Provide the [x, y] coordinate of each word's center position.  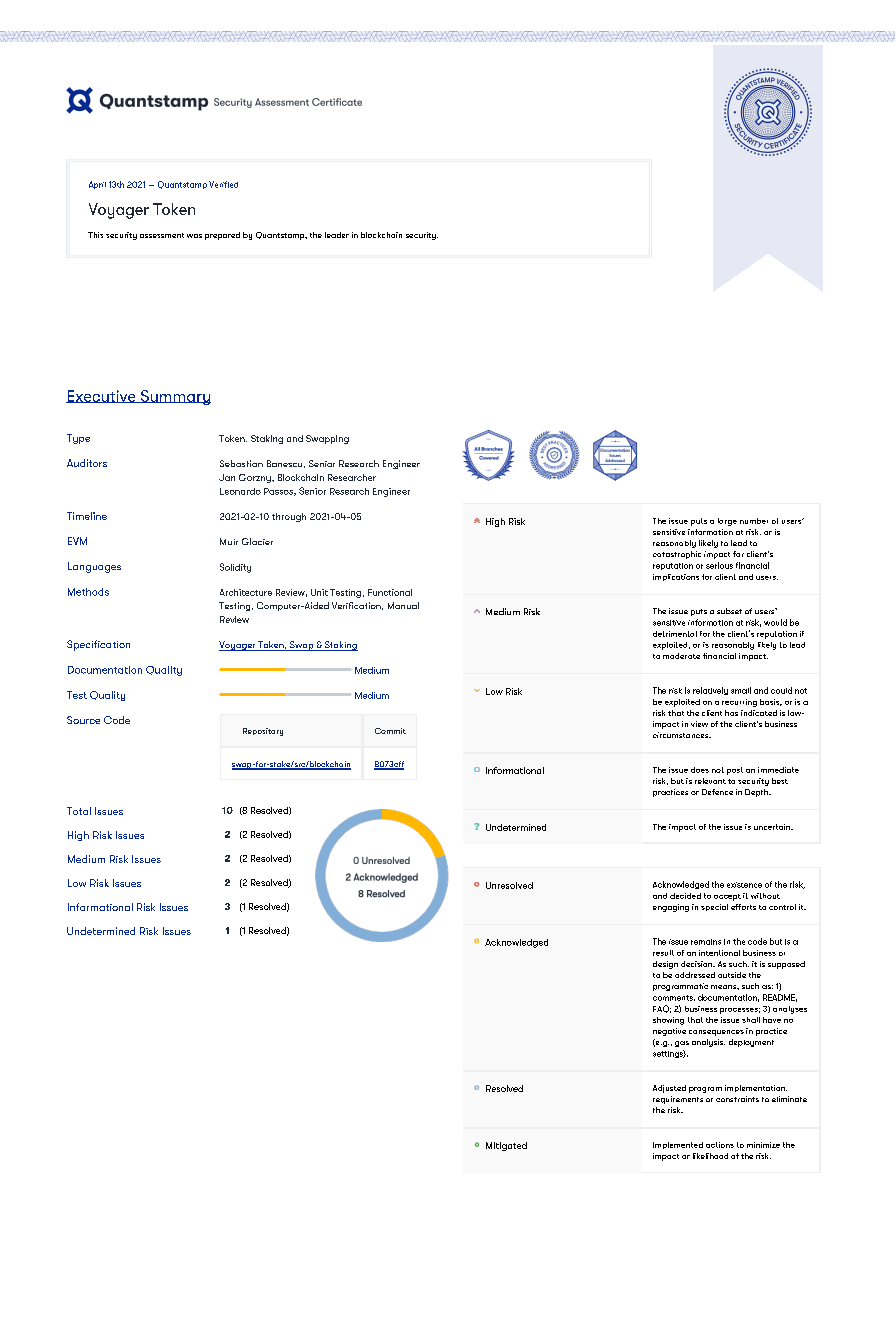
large [727, 522]
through [289, 517]
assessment [162, 235]
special [714, 907]
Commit [390, 731]
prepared [222, 236]
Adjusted [669, 1089]
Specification [98, 645]
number [754, 521]
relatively [710, 691]
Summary [174, 397]
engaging [671, 908]
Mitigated [506, 1146]
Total [79, 811]
